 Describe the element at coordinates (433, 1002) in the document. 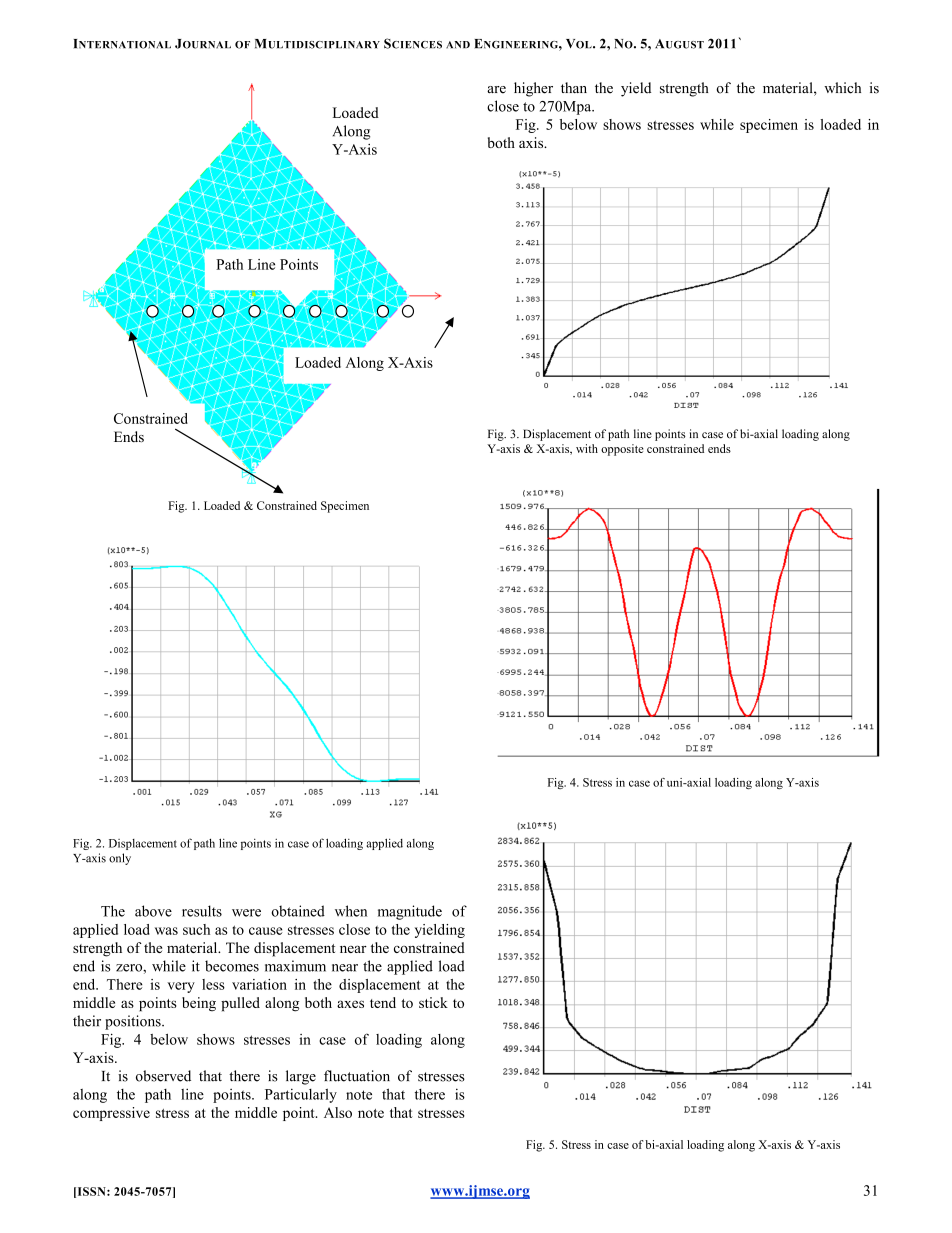

I see `stick` at that location.
